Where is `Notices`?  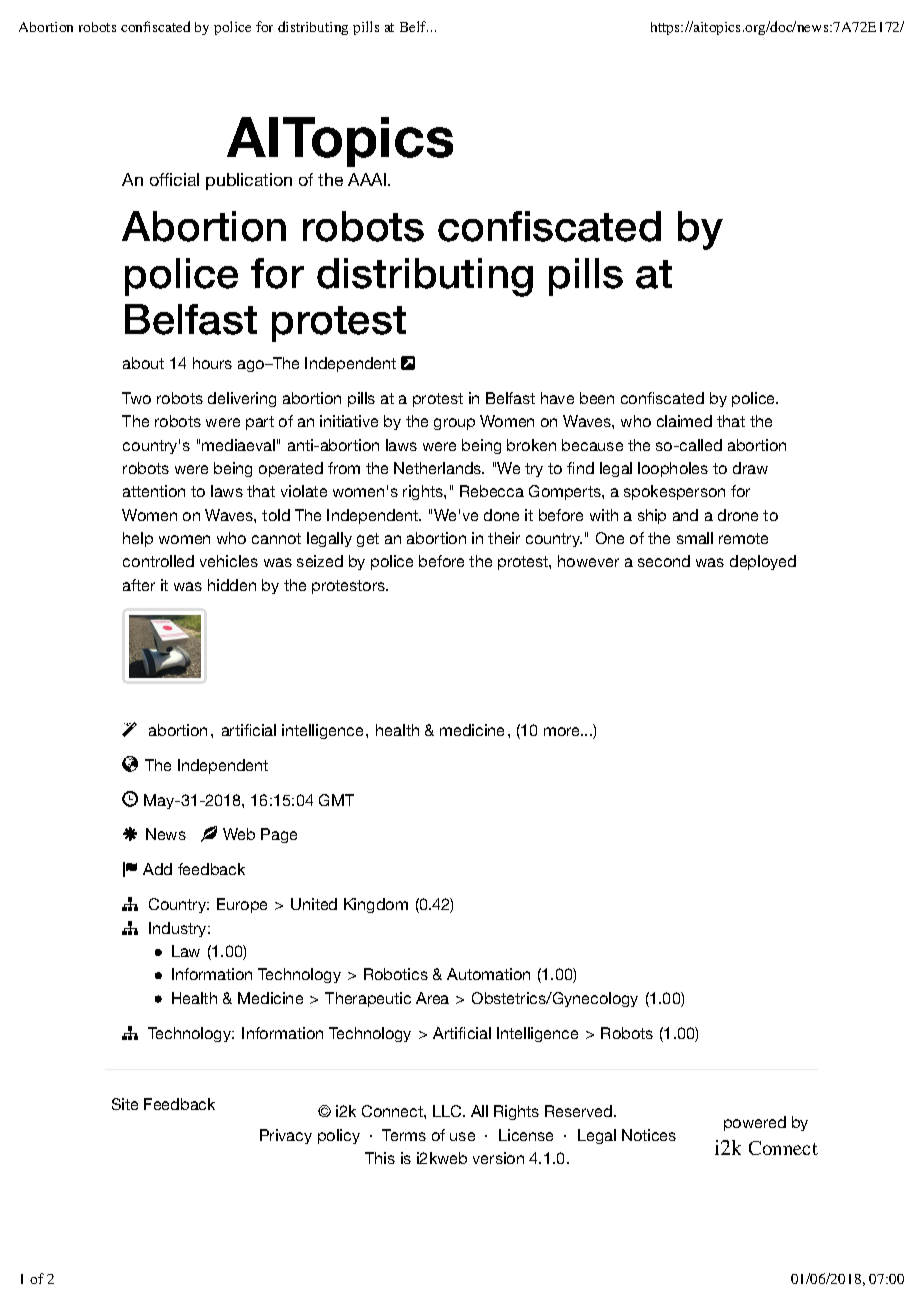 Notices is located at coordinates (649, 1135).
